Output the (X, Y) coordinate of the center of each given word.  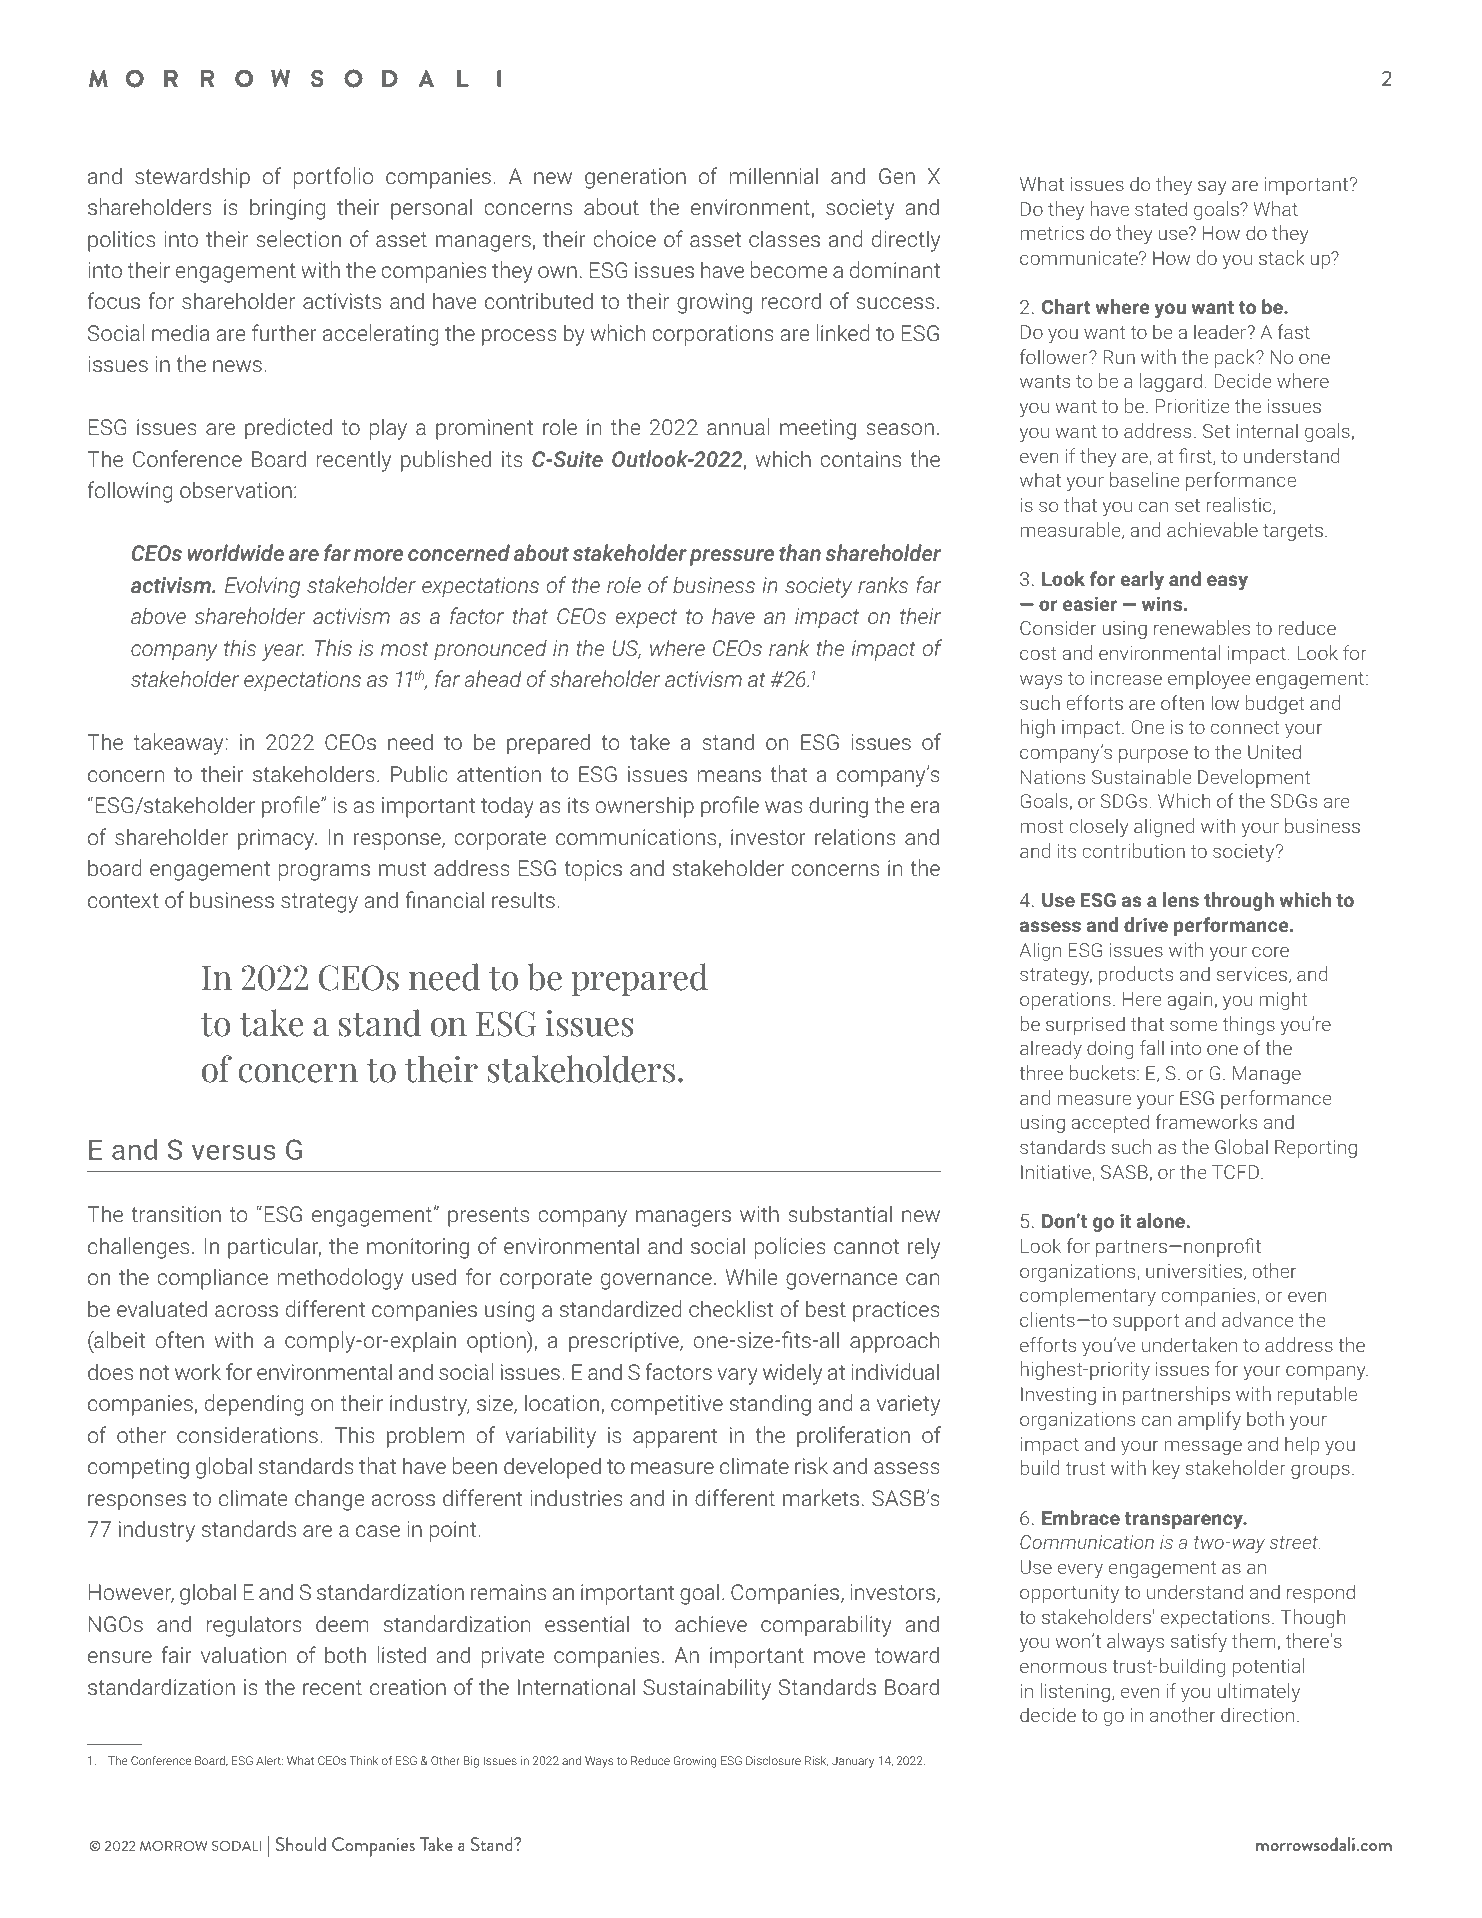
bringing (287, 209)
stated (1161, 208)
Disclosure (773, 1760)
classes (784, 238)
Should (301, 1844)
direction (1257, 1714)
